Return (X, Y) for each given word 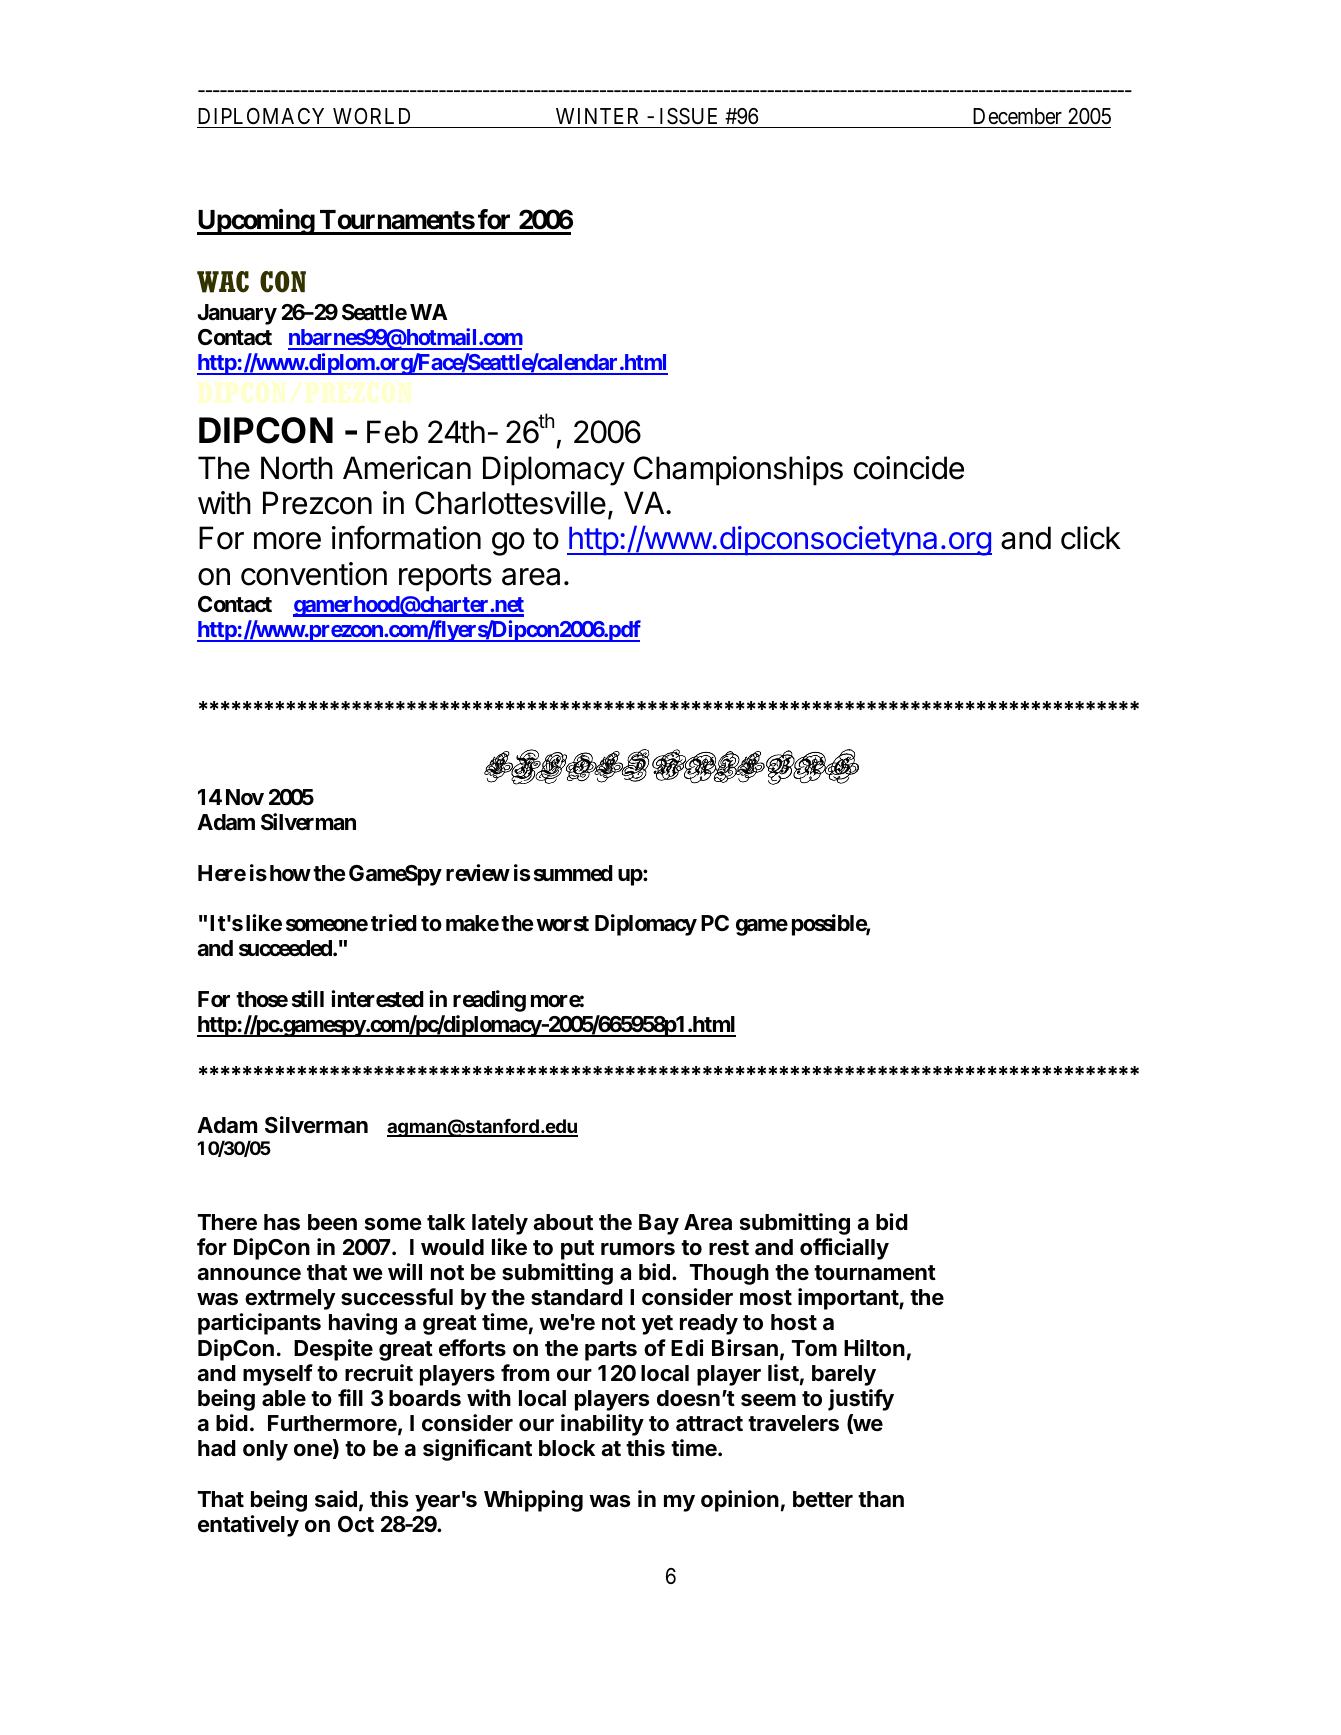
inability (602, 1425)
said (336, 1498)
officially (844, 1249)
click (1091, 538)
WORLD (371, 116)
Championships (738, 471)
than (881, 1499)
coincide (909, 468)
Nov (245, 797)
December (1017, 116)
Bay (659, 1224)
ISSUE (688, 116)
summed (573, 873)
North (297, 468)
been (332, 1222)
